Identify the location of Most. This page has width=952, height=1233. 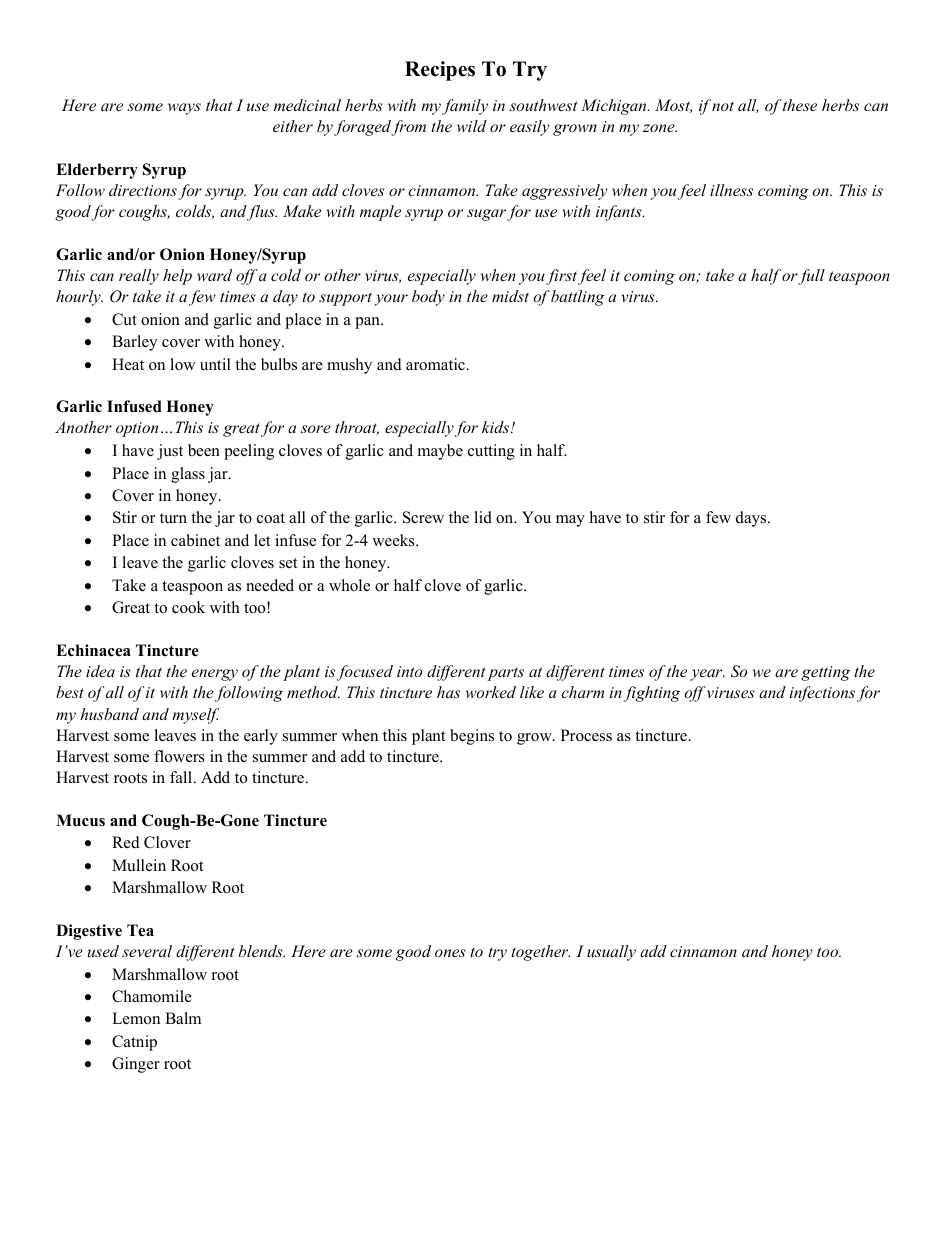
(673, 106).
